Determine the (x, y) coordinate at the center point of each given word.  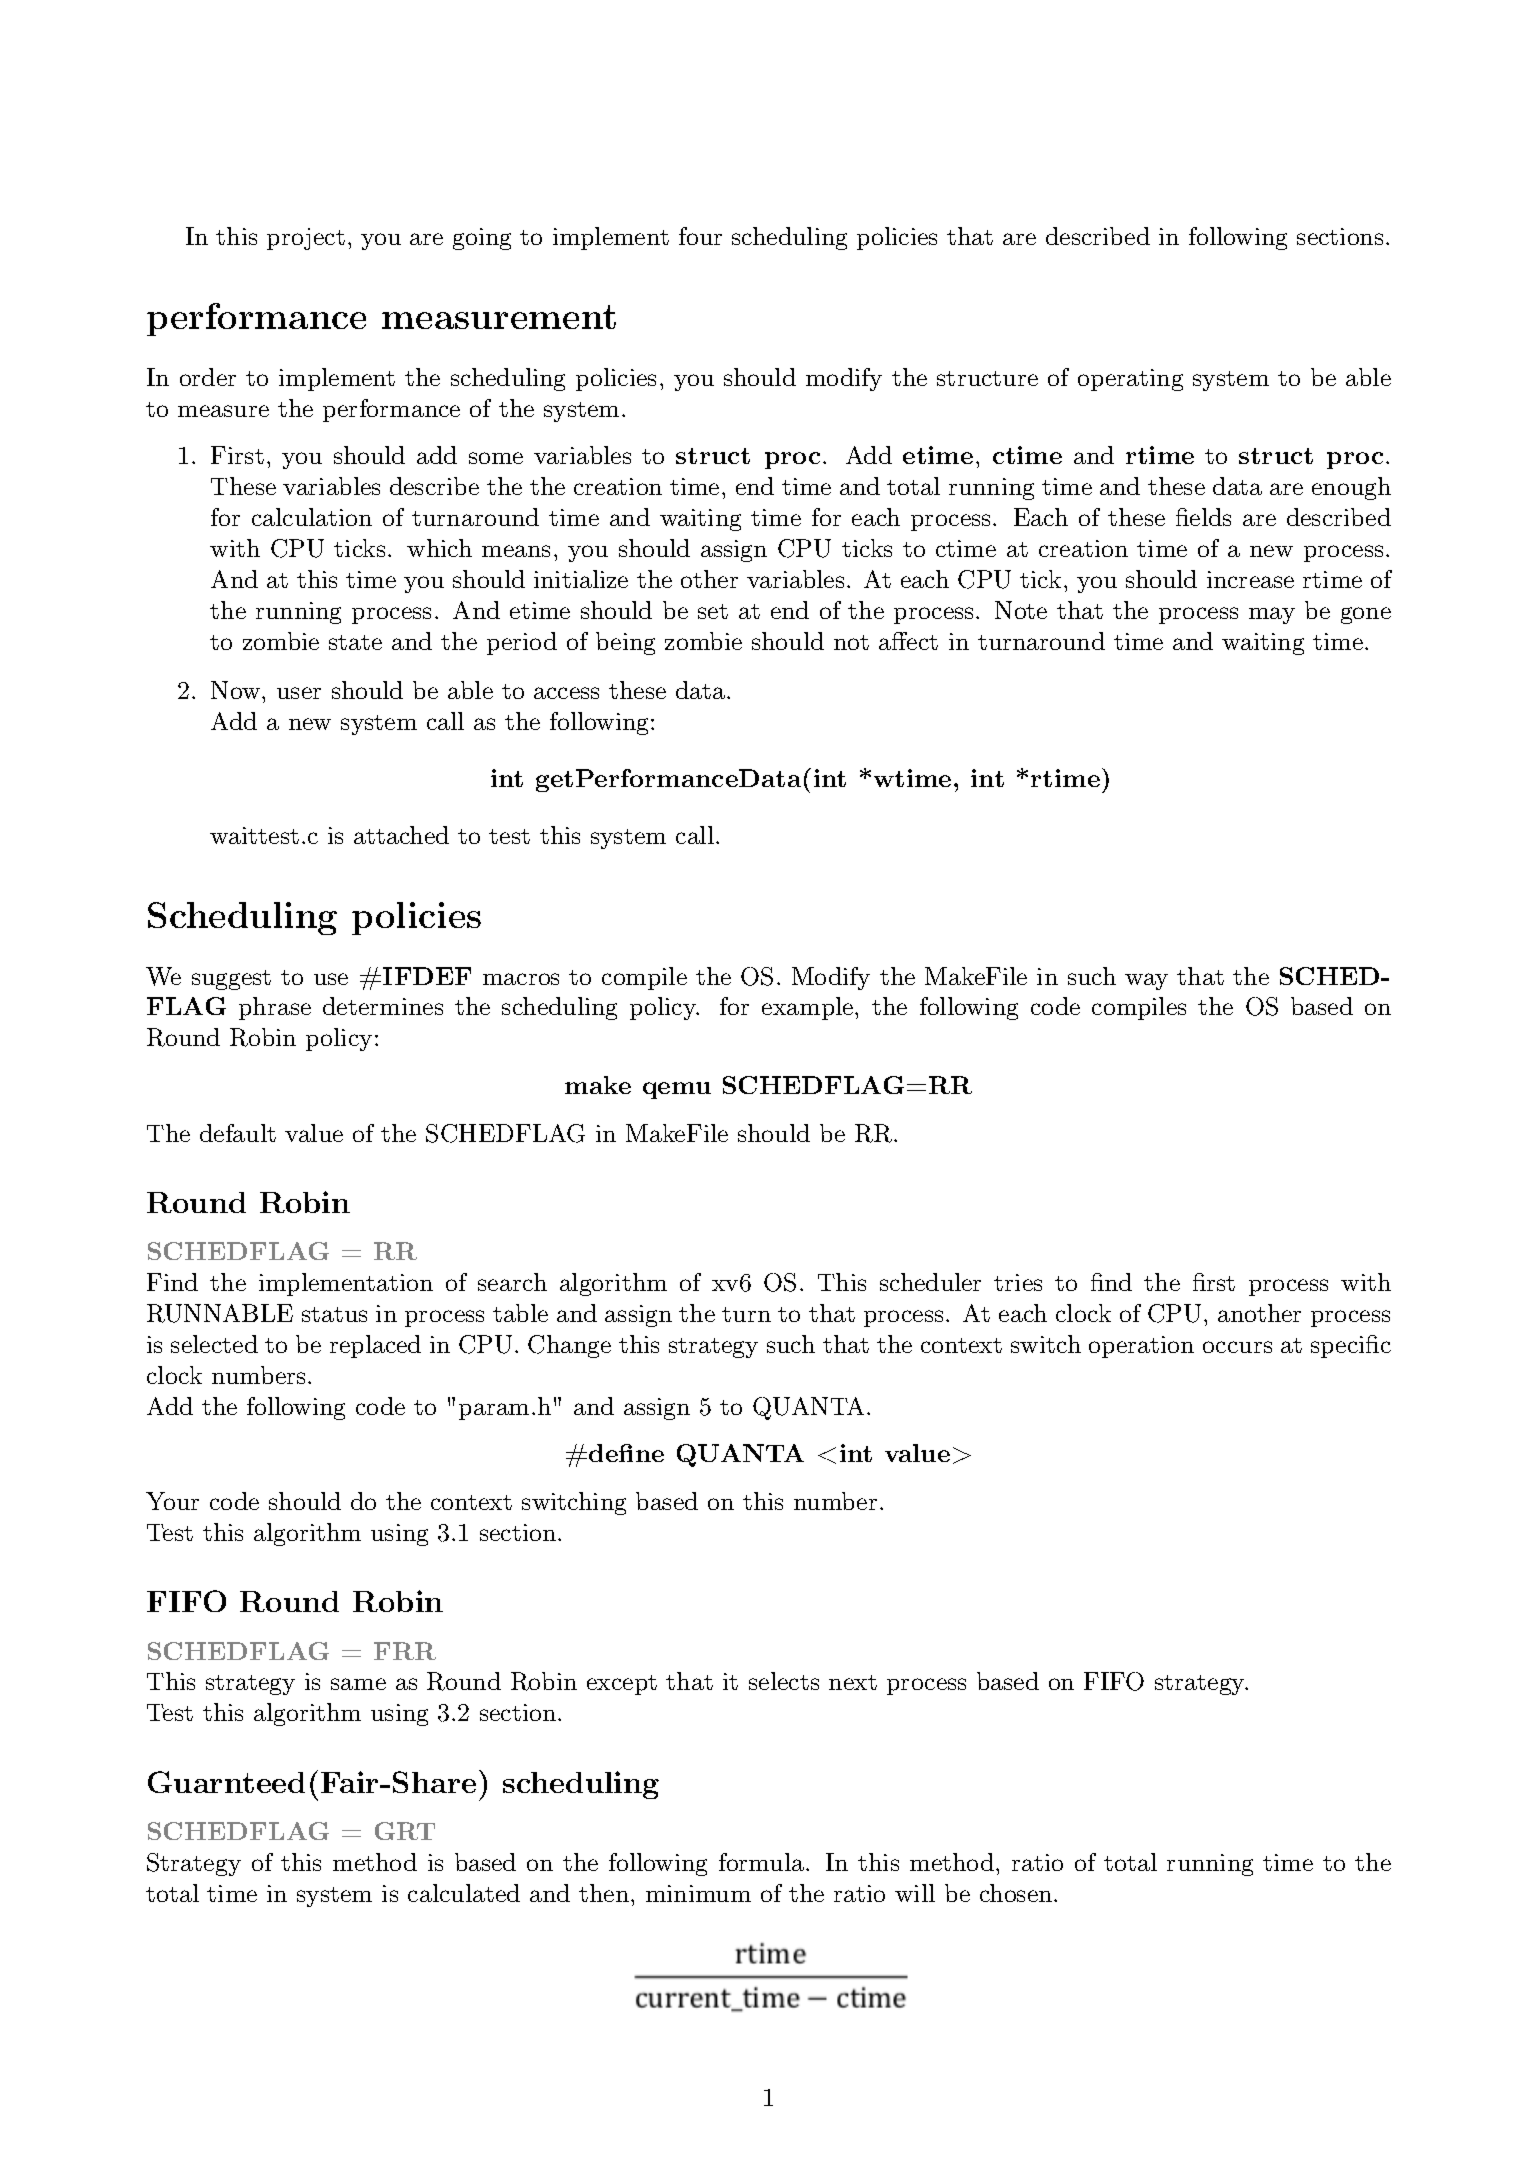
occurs (1237, 1347)
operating (1130, 380)
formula (761, 1862)
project (306, 239)
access (566, 693)
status (334, 1314)
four (700, 236)
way (1146, 981)
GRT (405, 1831)
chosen (1016, 1893)
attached (401, 835)
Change (569, 1346)
